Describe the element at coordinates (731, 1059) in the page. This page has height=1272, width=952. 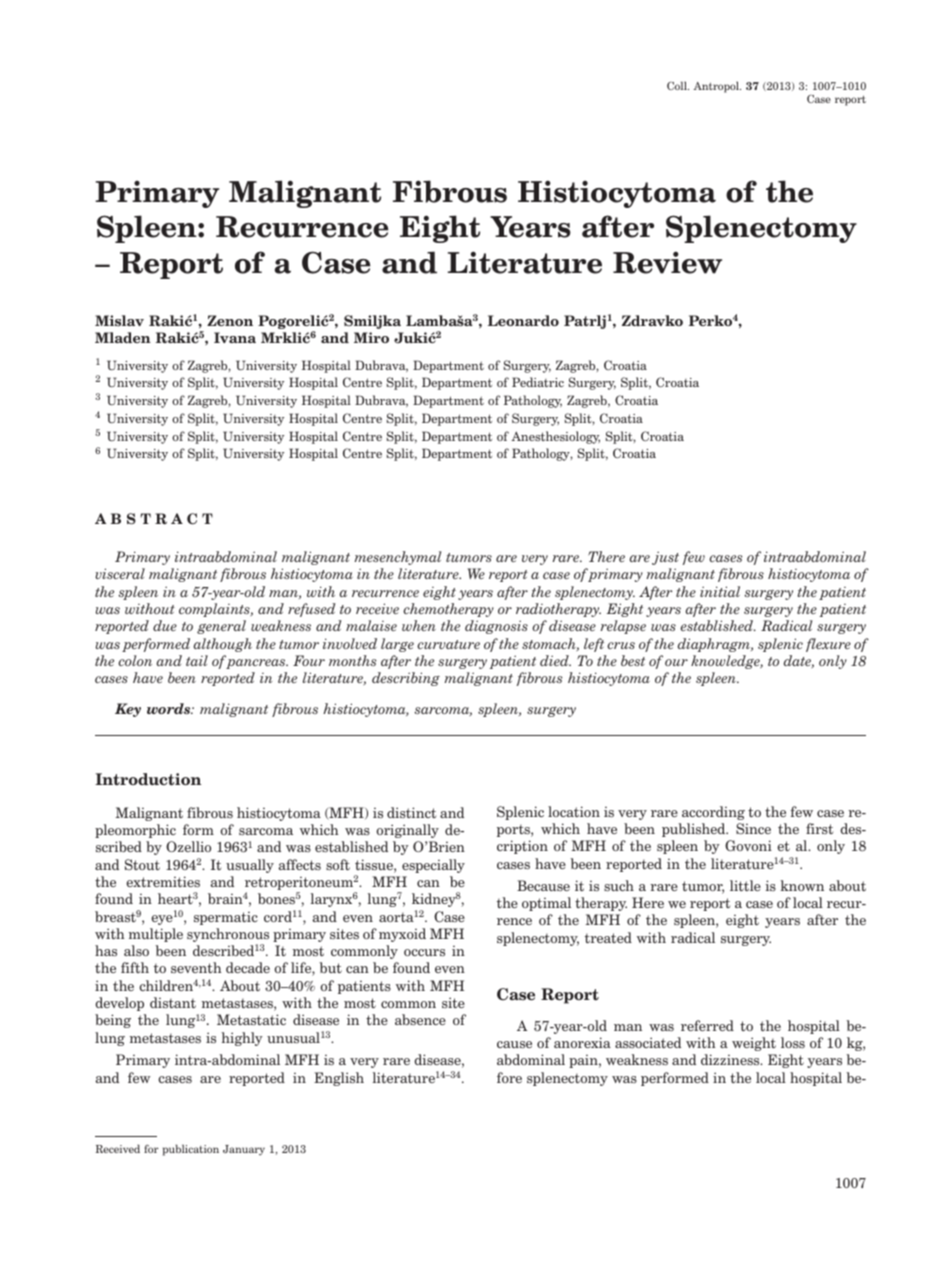
I see `dizziness` at that location.
